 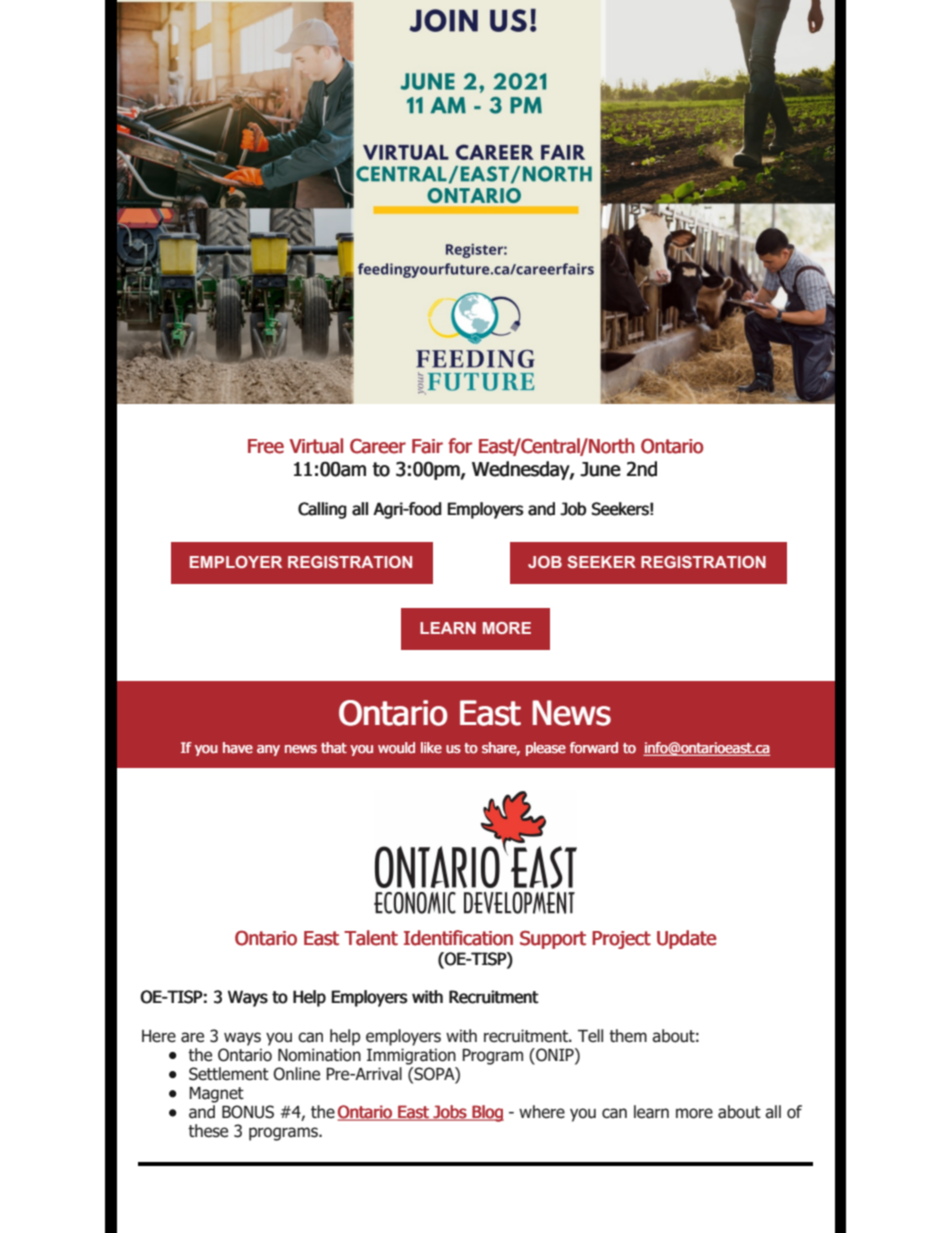 What do you see at coordinates (458, 938) in the document?
I see `Identification` at bounding box center [458, 938].
